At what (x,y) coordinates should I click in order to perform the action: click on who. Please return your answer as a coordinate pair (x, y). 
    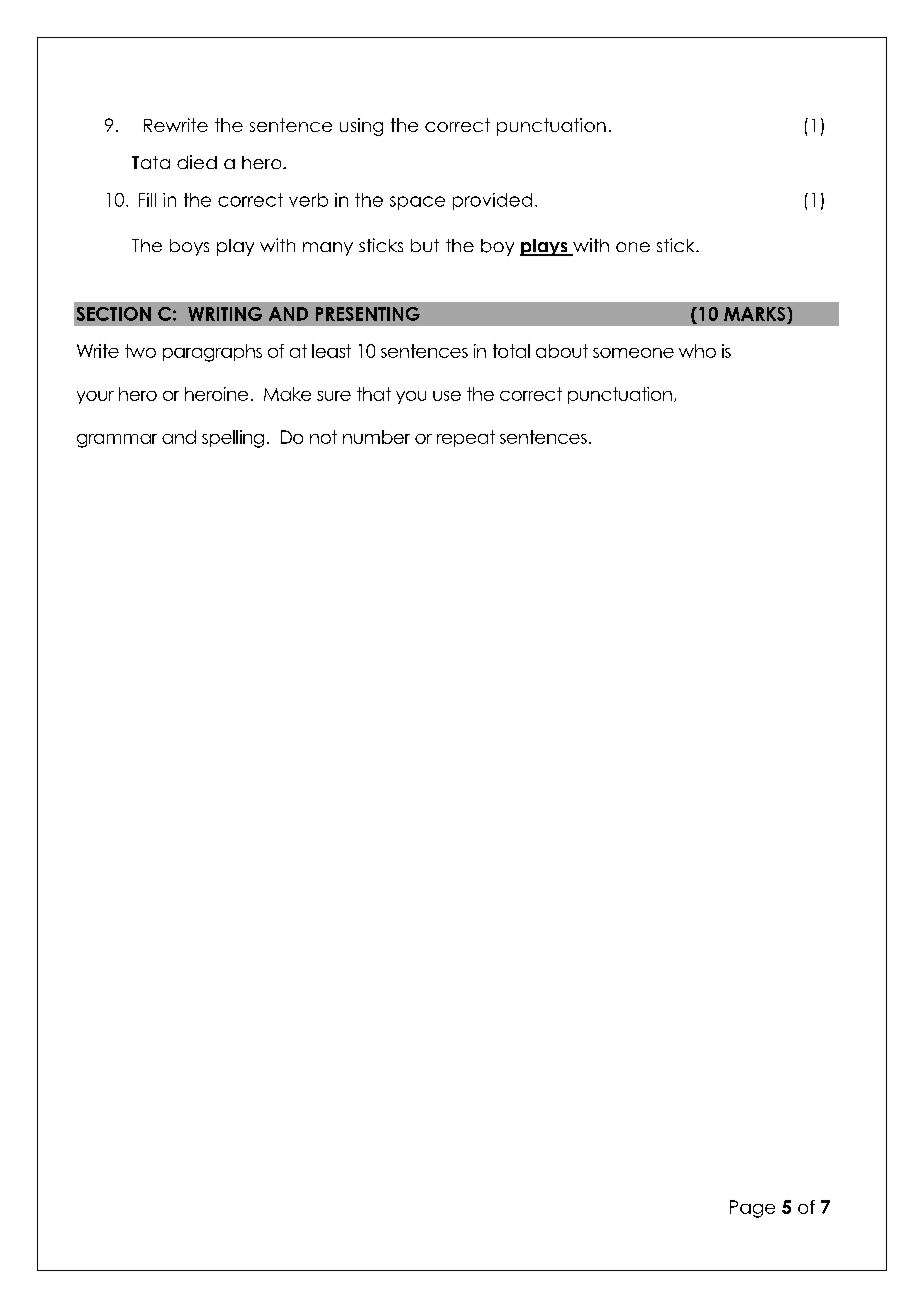
    Looking at the image, I should click on (697, 351).
